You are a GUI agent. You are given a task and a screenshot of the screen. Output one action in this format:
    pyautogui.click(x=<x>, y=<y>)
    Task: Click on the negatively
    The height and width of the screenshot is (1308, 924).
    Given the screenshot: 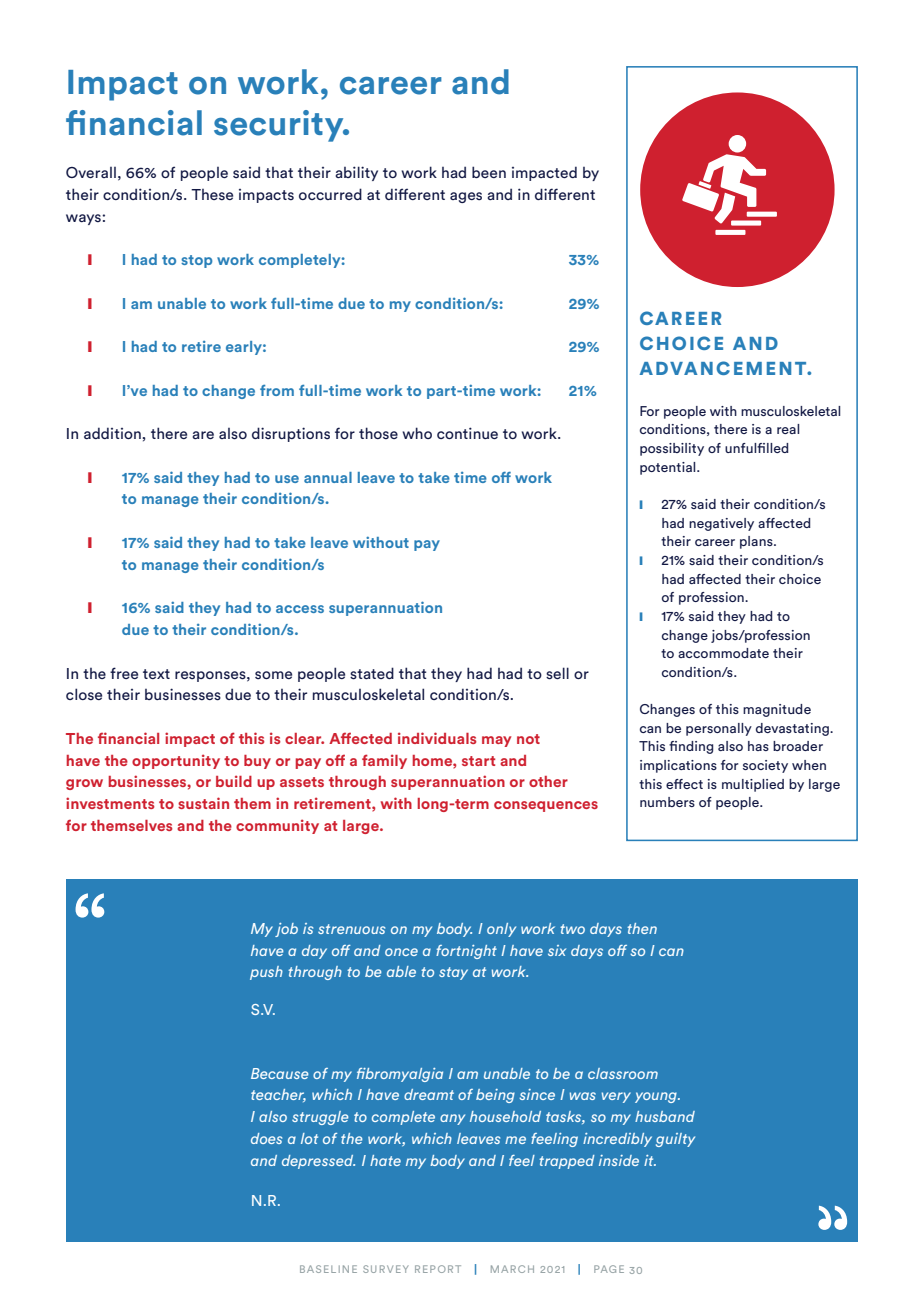 What is the action you would take?
    pyautogui.click(x=721, y=524)
